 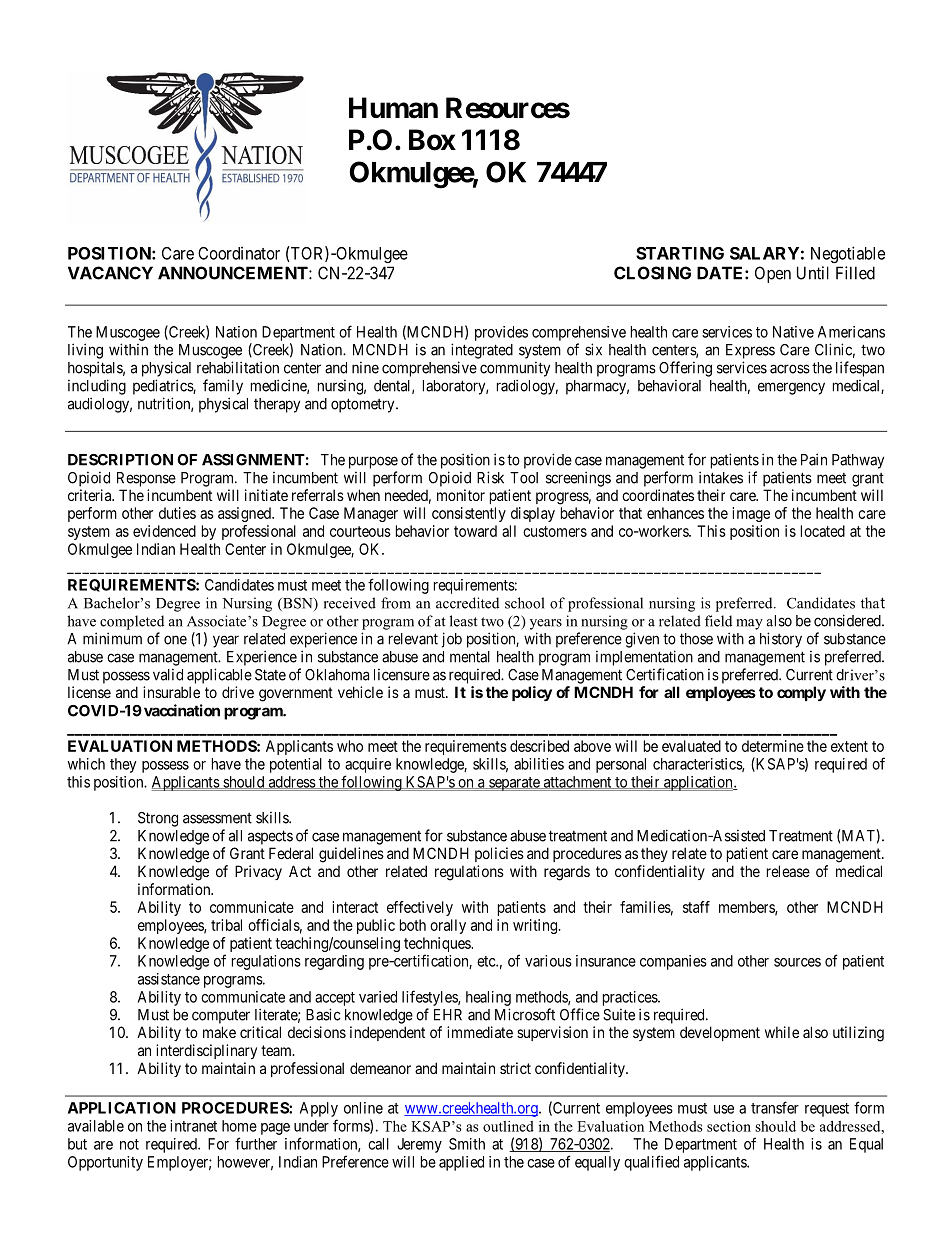 What do you see at coordinates (721, 477) in the image?
I see `intakes` at bounding box center [721, 477].
